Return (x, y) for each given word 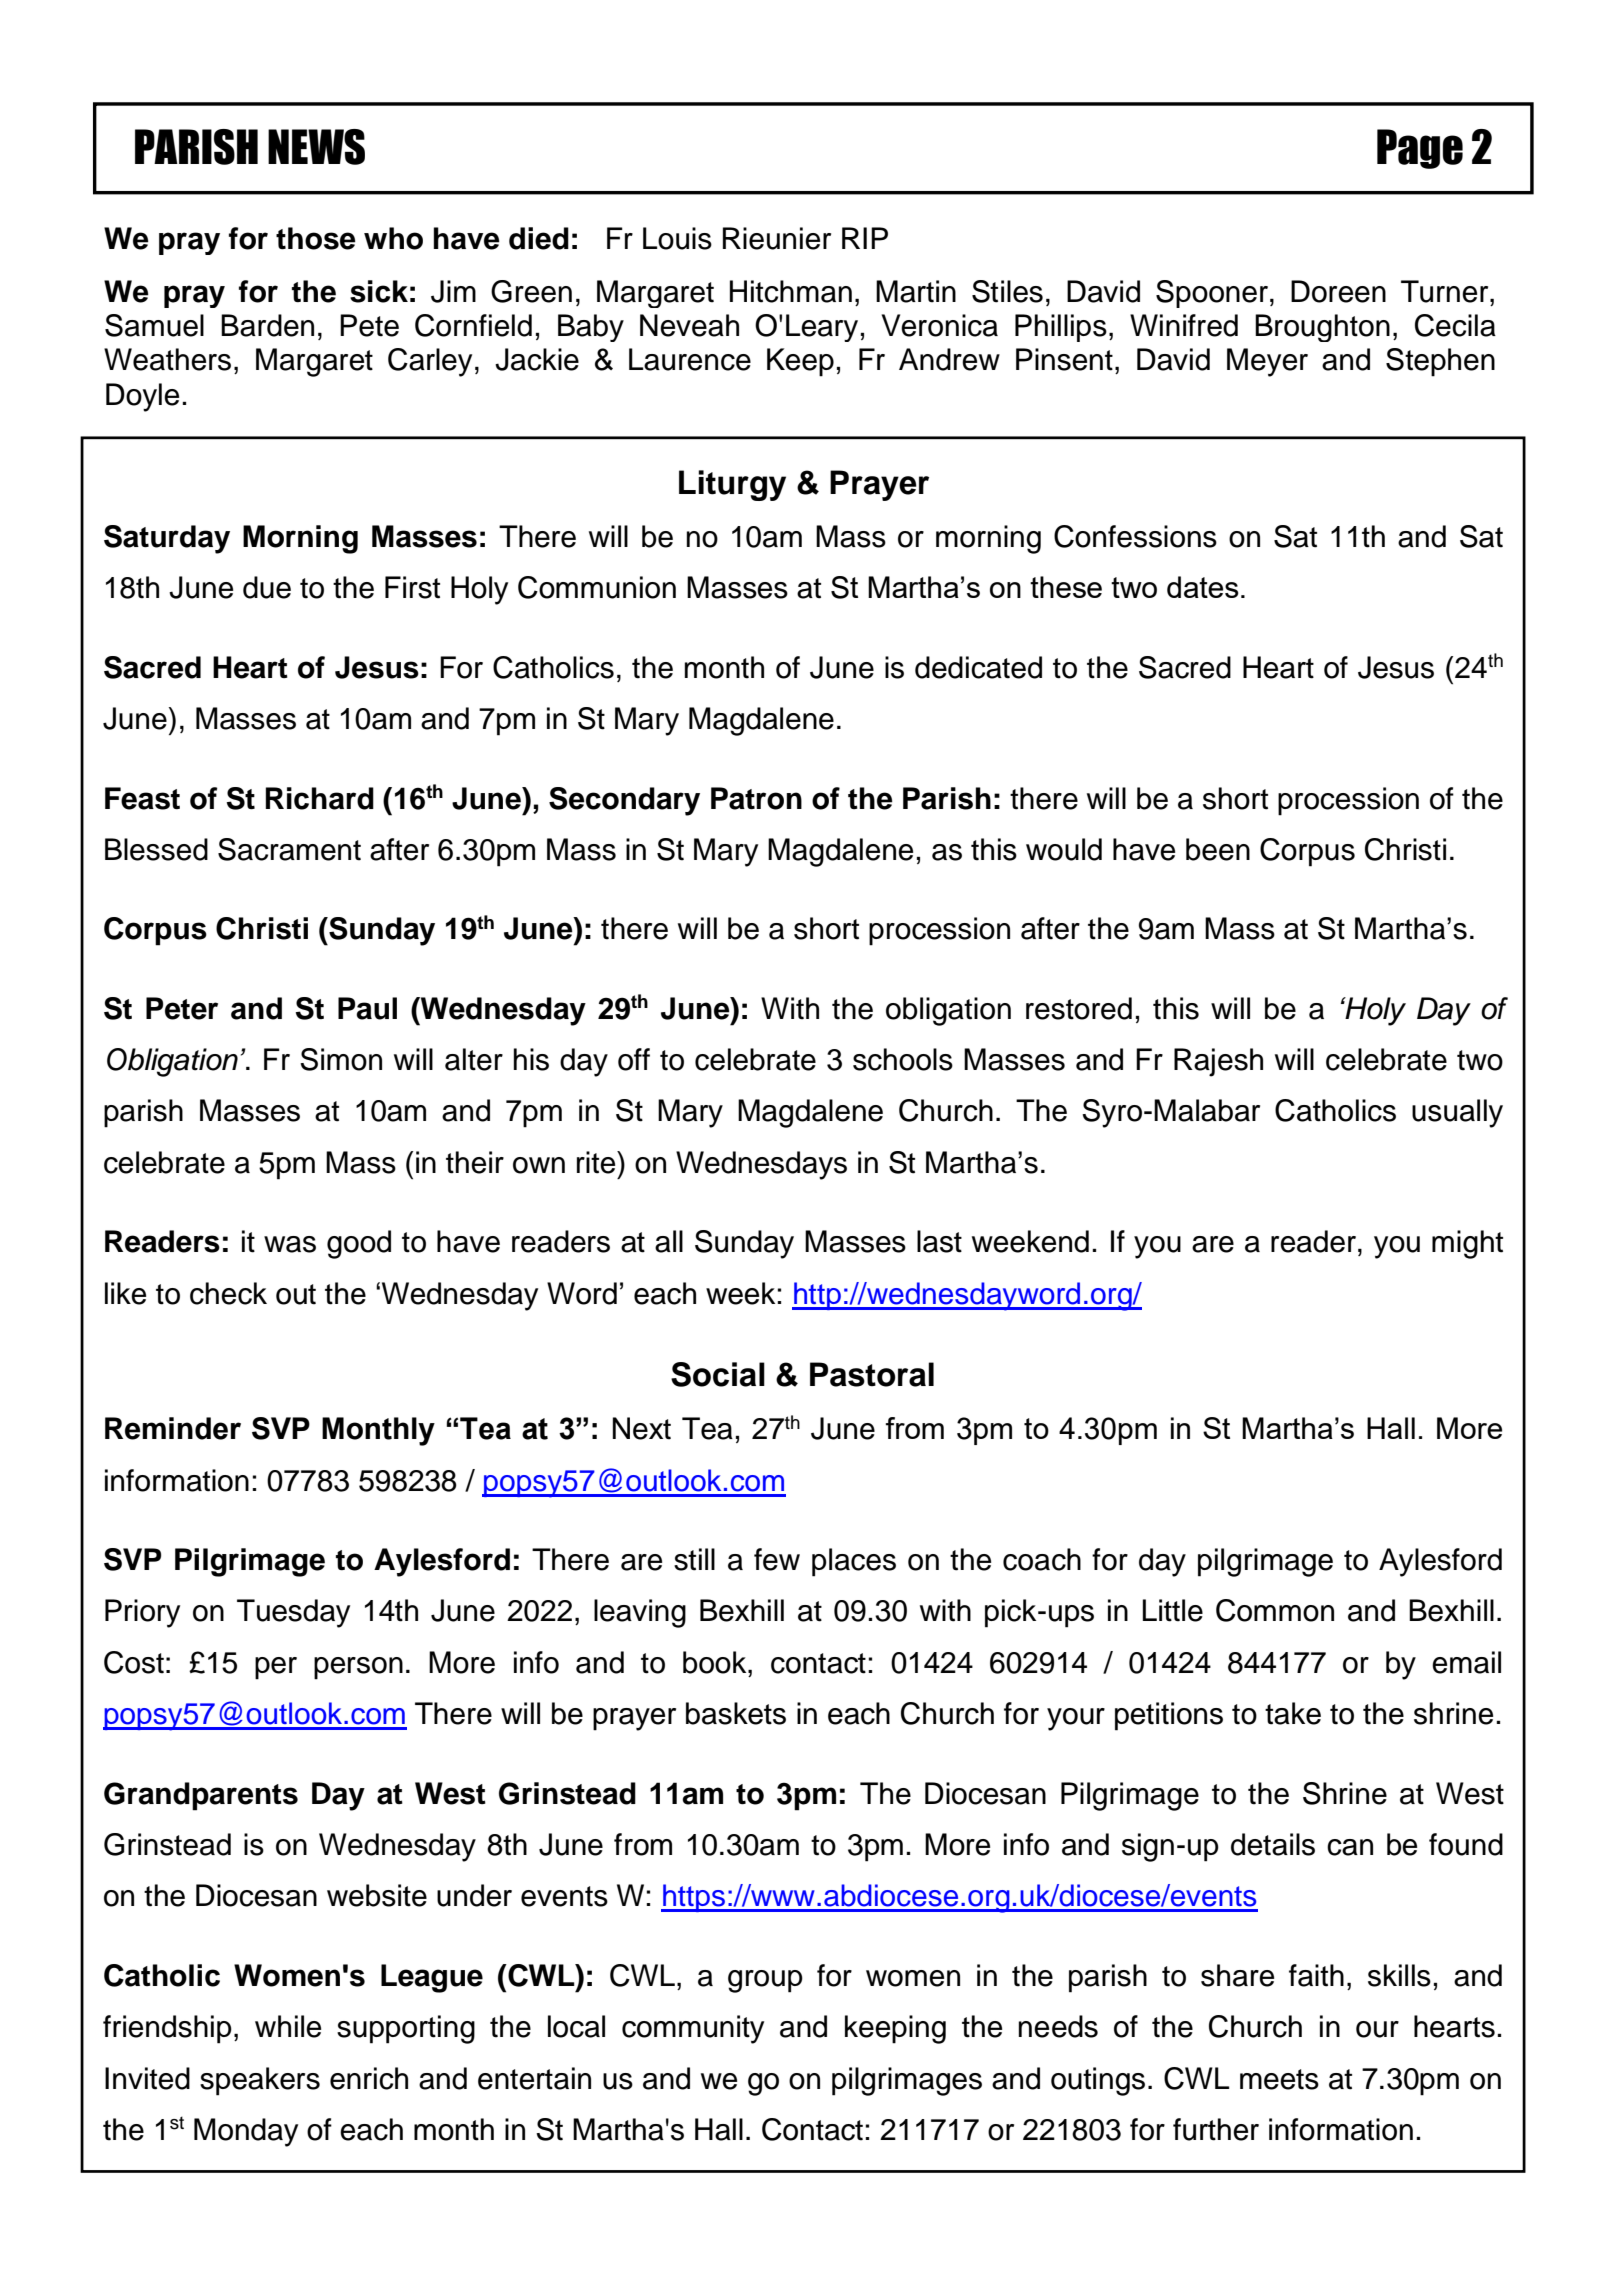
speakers (260, 2081)
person (358, 1668)
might (1467, 1244)
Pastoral (872, 1374)
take (1293, 1713)
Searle (1454, 1006)
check (228, 1293)
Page (1420, 149)
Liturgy (732, 485)
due (267, 587)
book (716, 1662)
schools (903, 1059)
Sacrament (289, 849)
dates (1203, 587)
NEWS (316, 147)
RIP (865, 238)
